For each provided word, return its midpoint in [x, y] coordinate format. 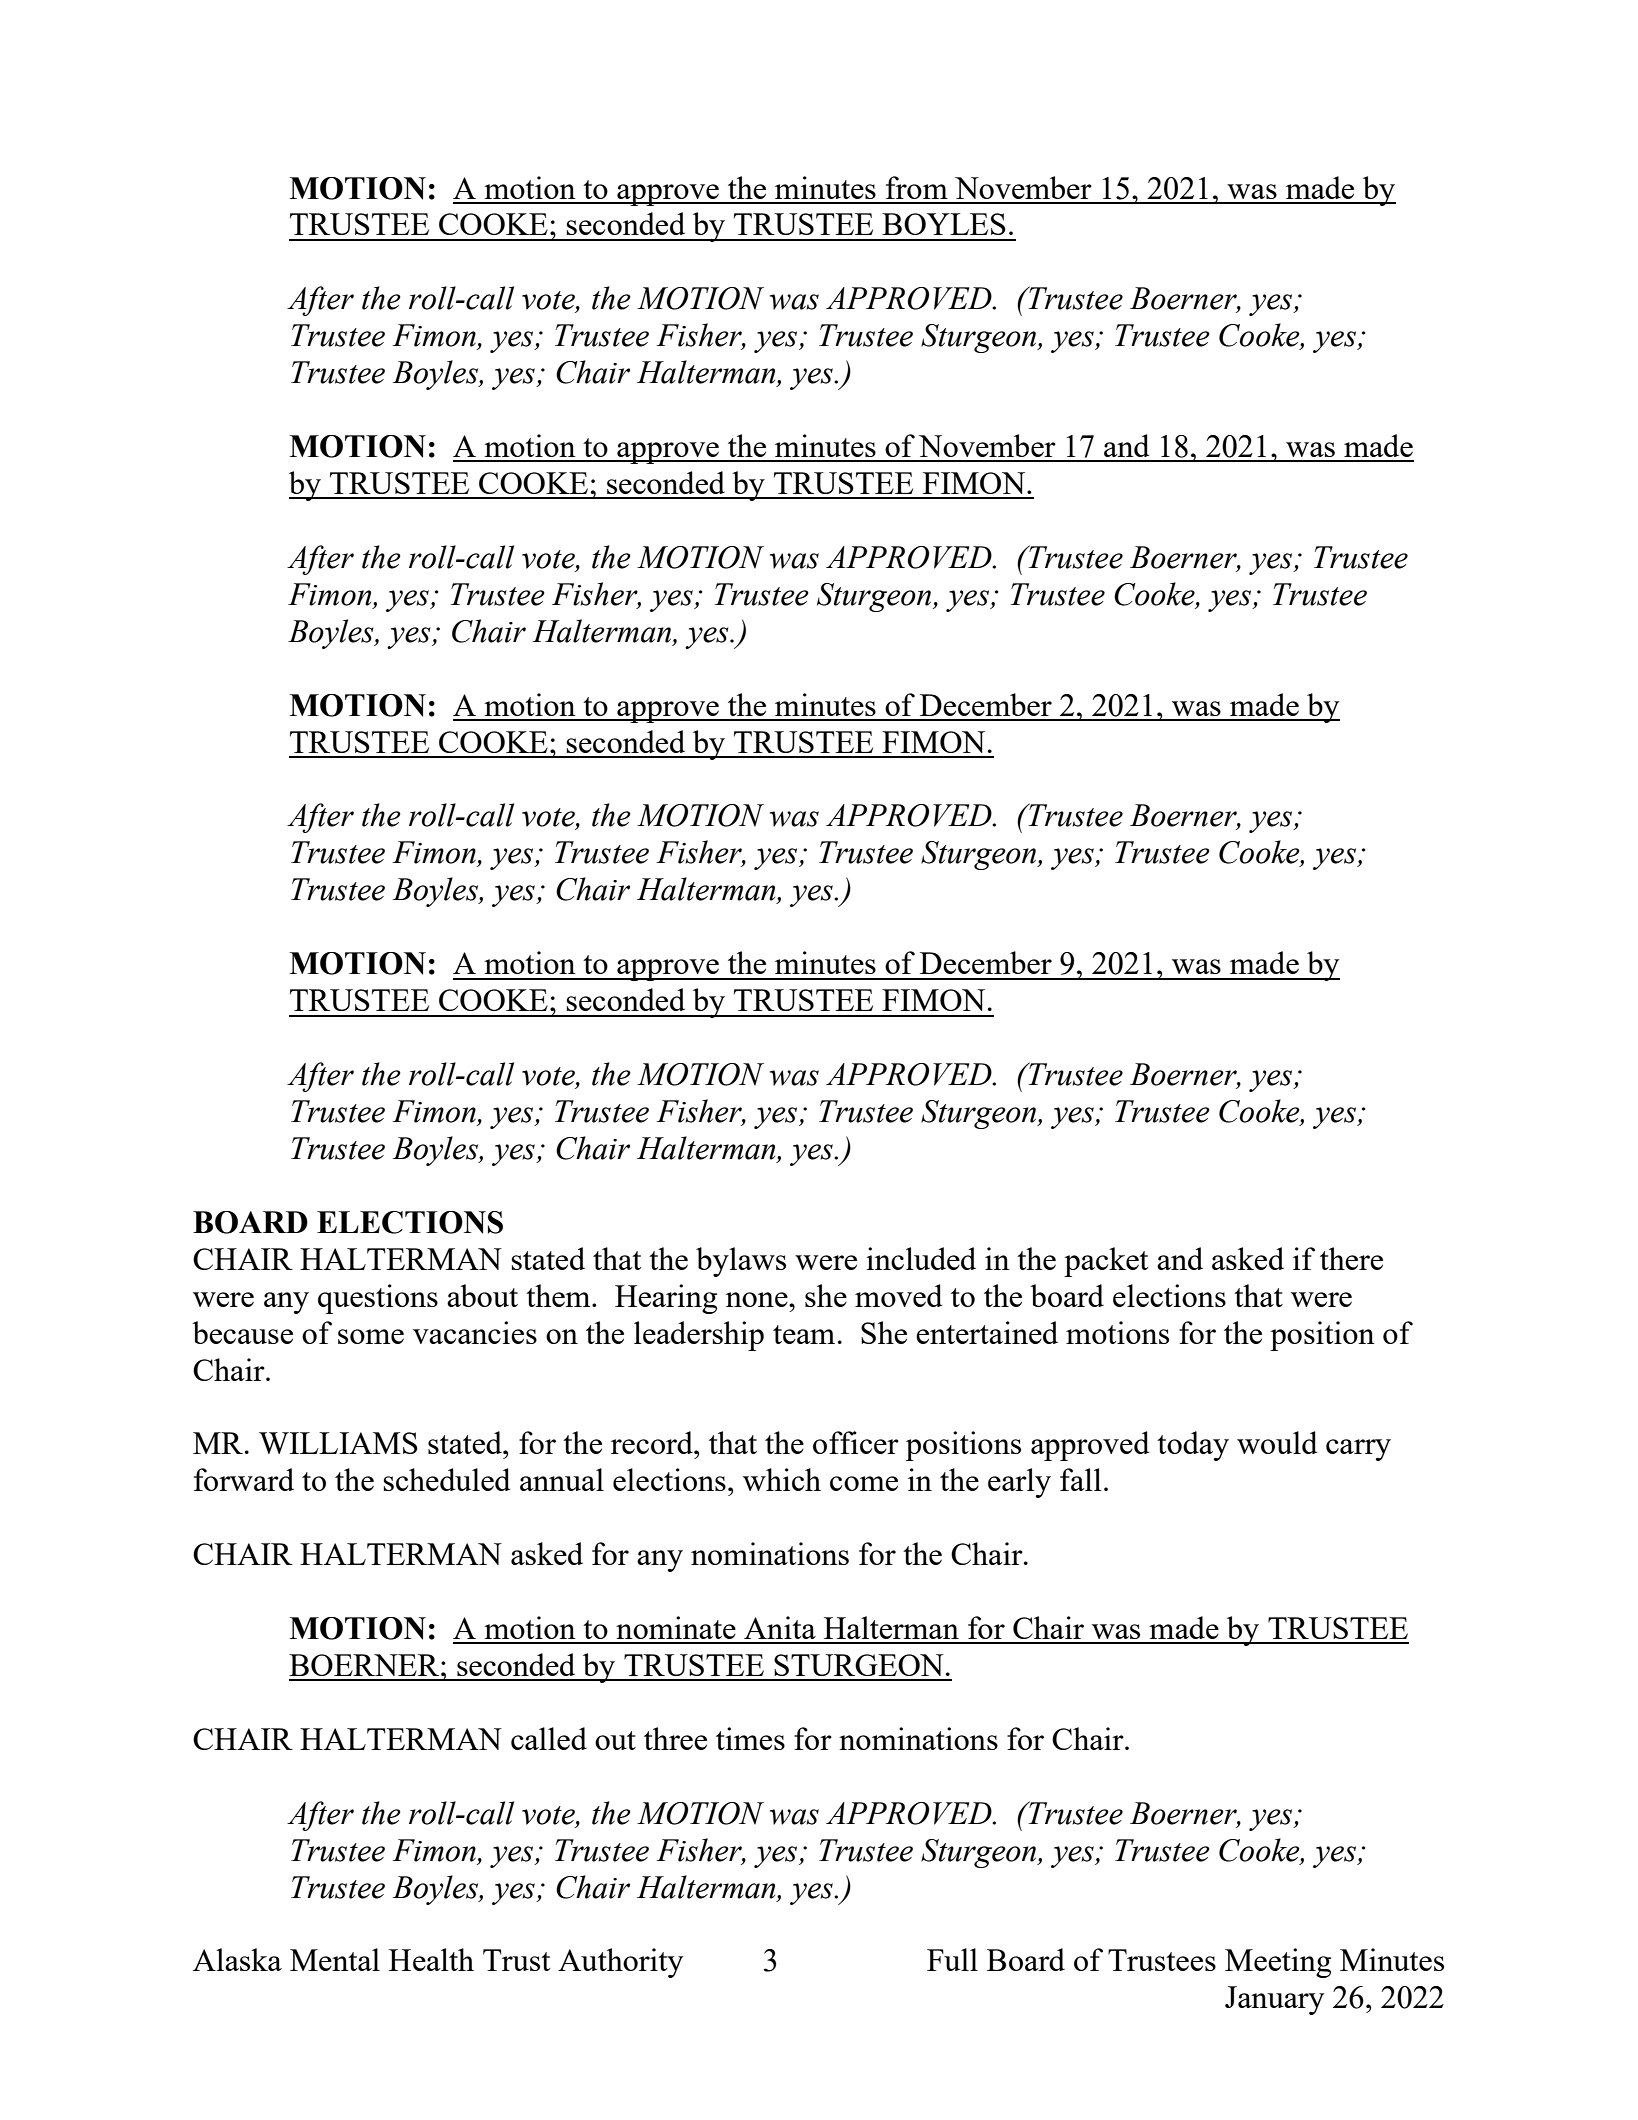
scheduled [447, 1479]
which [782, 1479]
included [921, 1258]
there [1351, 1258]
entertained [987, 1332]
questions [378, 1299]
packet [1106, 1262]
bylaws [741, 1262]
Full [952, 1959]
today [1193, 1446]
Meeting [1278, 1963]
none [758, 1299]
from [917, 187]
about [482, 1295]
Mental [335, 1959]
